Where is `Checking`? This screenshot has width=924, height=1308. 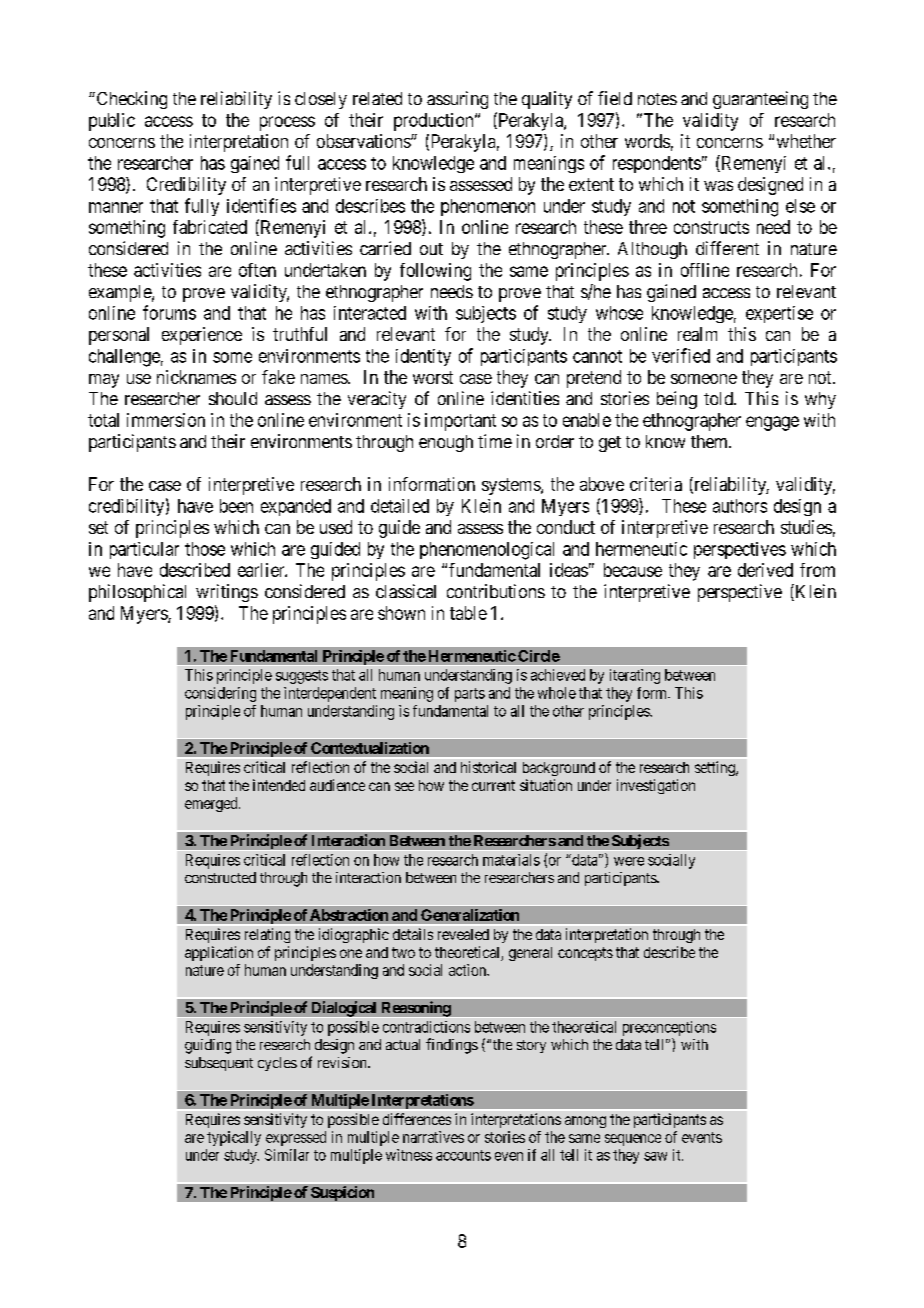 Checking is located at coordinates (130, 100).
